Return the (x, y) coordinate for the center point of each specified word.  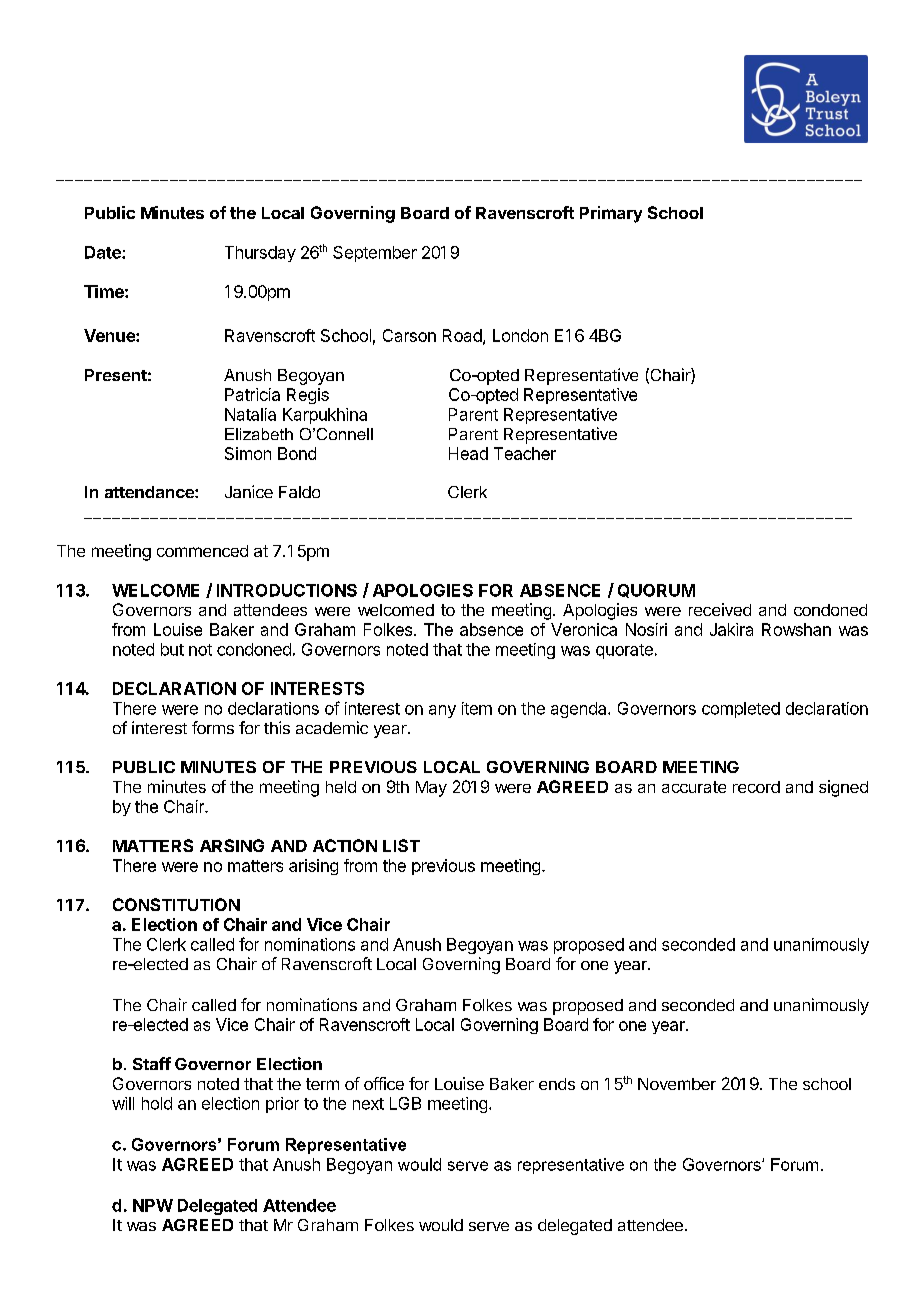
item (477, 708)
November (677, 1084)
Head (468, 453)
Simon (248, 453)
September (375, 254)
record (756, 787)
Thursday (260, 254)
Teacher (525, 453)
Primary (611, 214)
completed (741, 710)
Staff (152, 1063)
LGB (405, 1103)
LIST (401, 845)
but (172, 649)
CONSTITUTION (176, 904)
